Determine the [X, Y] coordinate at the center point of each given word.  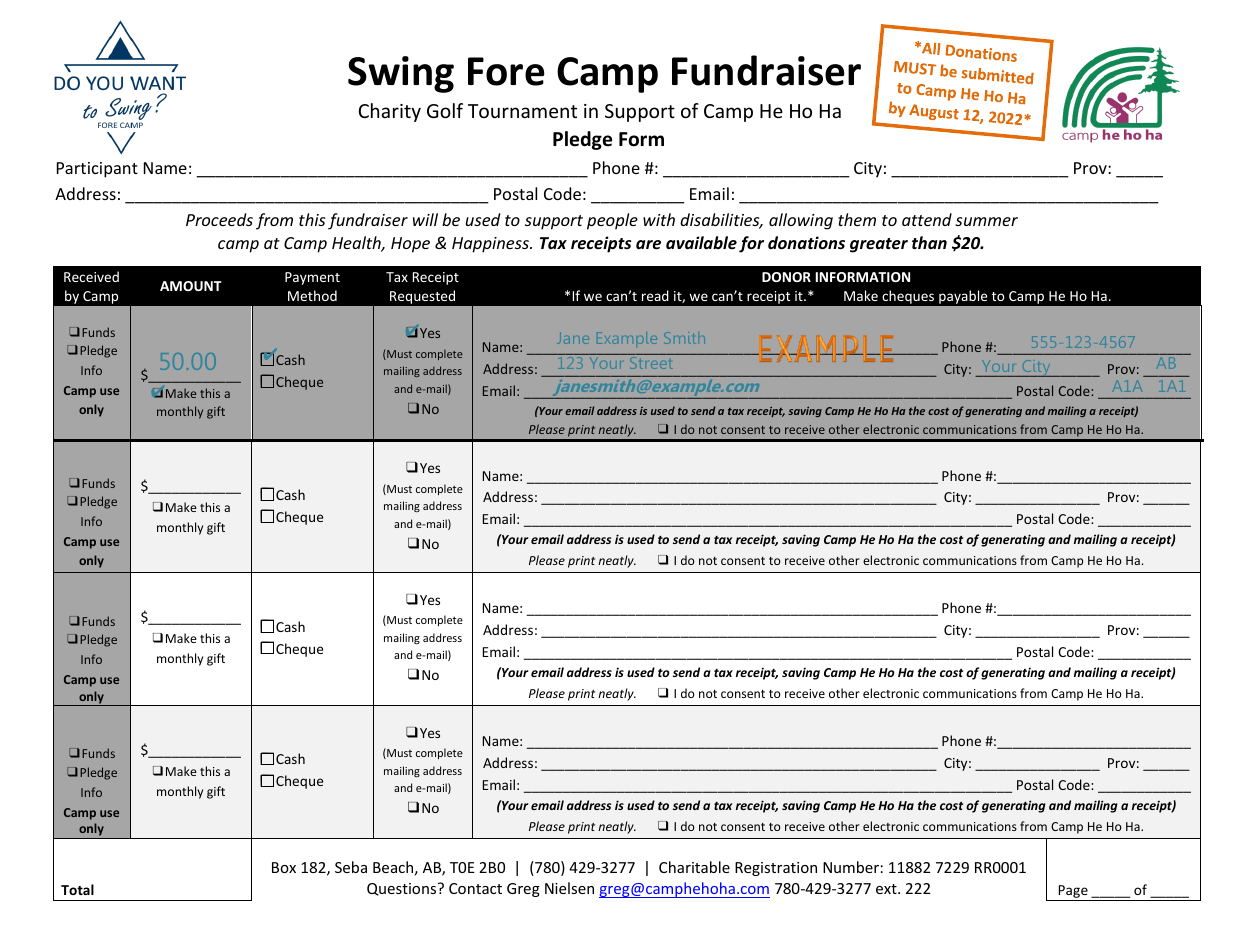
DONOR [786, 277]
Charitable [694, 867]
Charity [390, 112]
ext [887, 889]
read [655, 295]
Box [284, 867]
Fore [506, 71]
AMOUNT [191, 286]
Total [77, 889]
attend [927, 219]
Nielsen [569, 888]
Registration [776, 869]
